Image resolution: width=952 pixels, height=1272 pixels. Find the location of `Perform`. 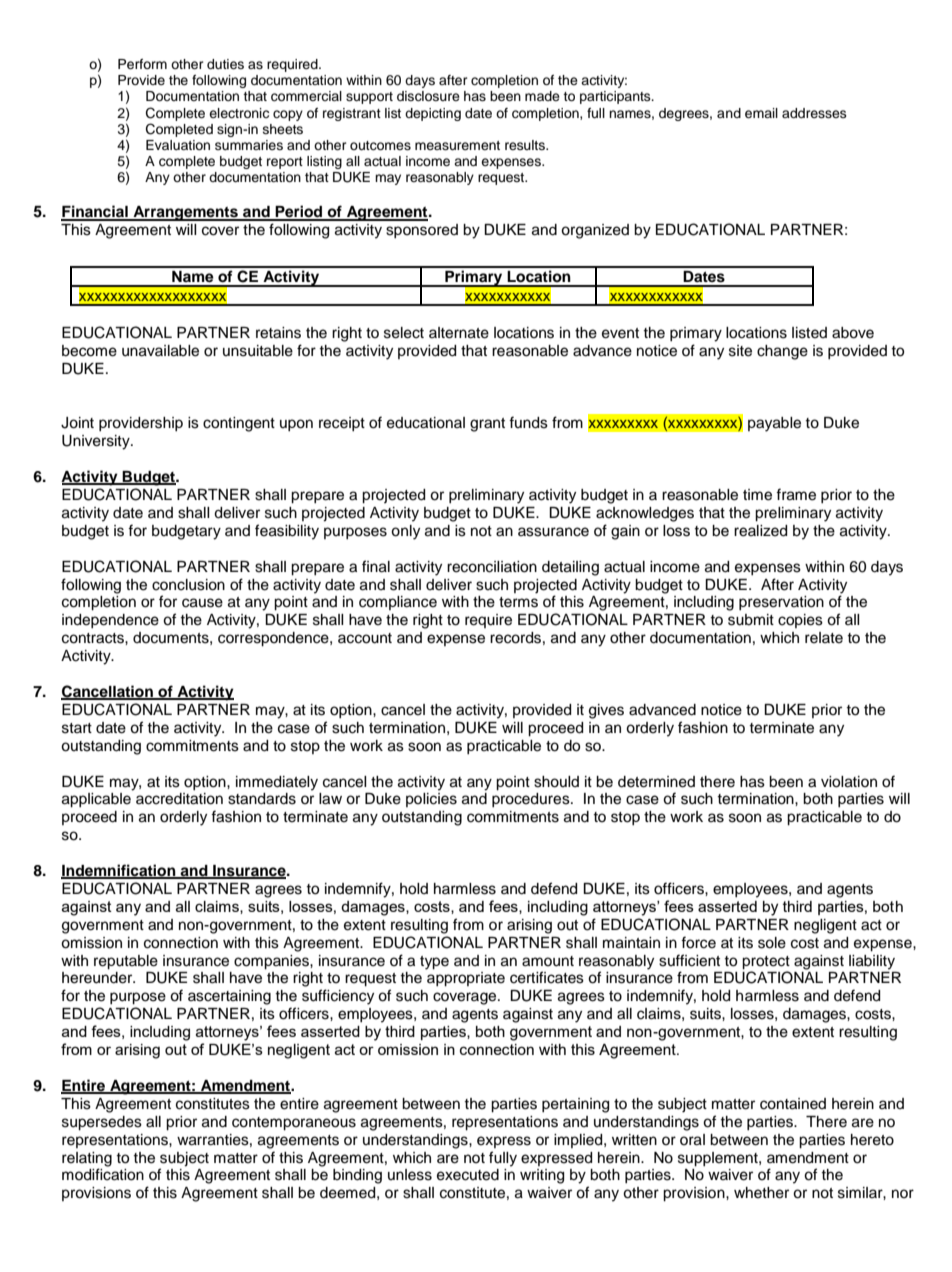

Perform is located at coordinates (142, 64).
